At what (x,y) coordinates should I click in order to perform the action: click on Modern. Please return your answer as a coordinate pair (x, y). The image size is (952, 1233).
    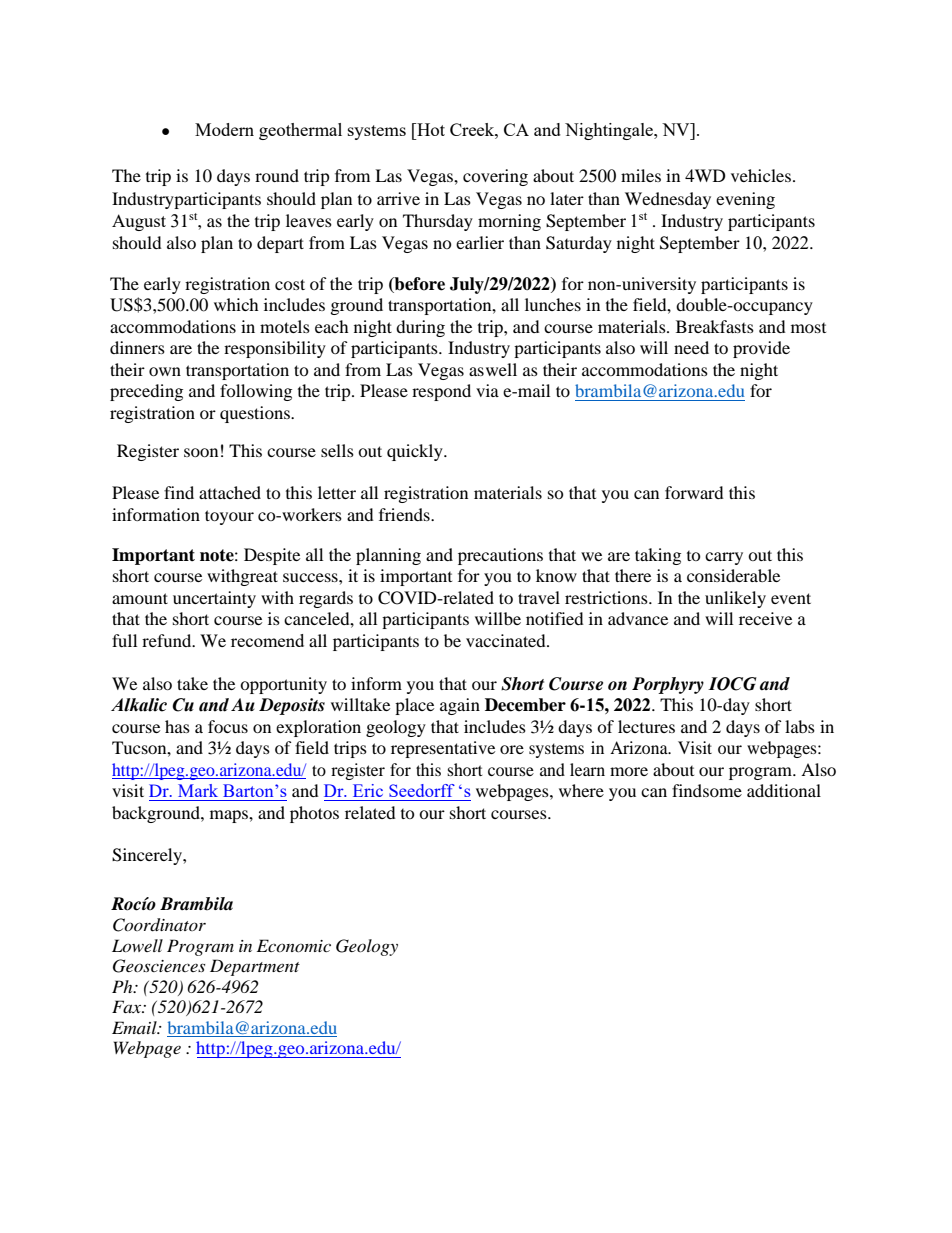
    Looking at the image, I should click on (224, 129).
